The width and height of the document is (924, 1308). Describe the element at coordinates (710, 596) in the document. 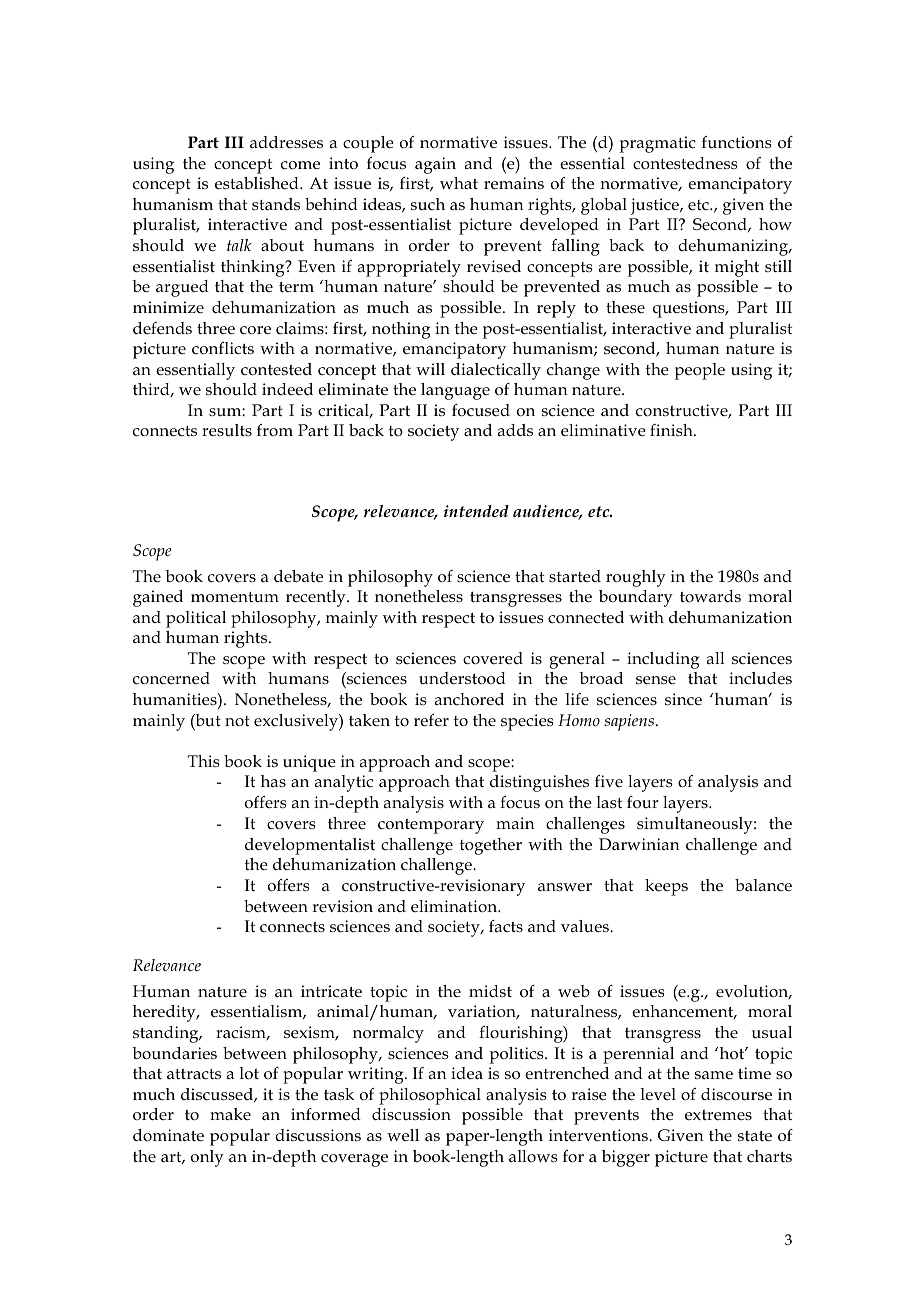

I see `towards` at that location.
